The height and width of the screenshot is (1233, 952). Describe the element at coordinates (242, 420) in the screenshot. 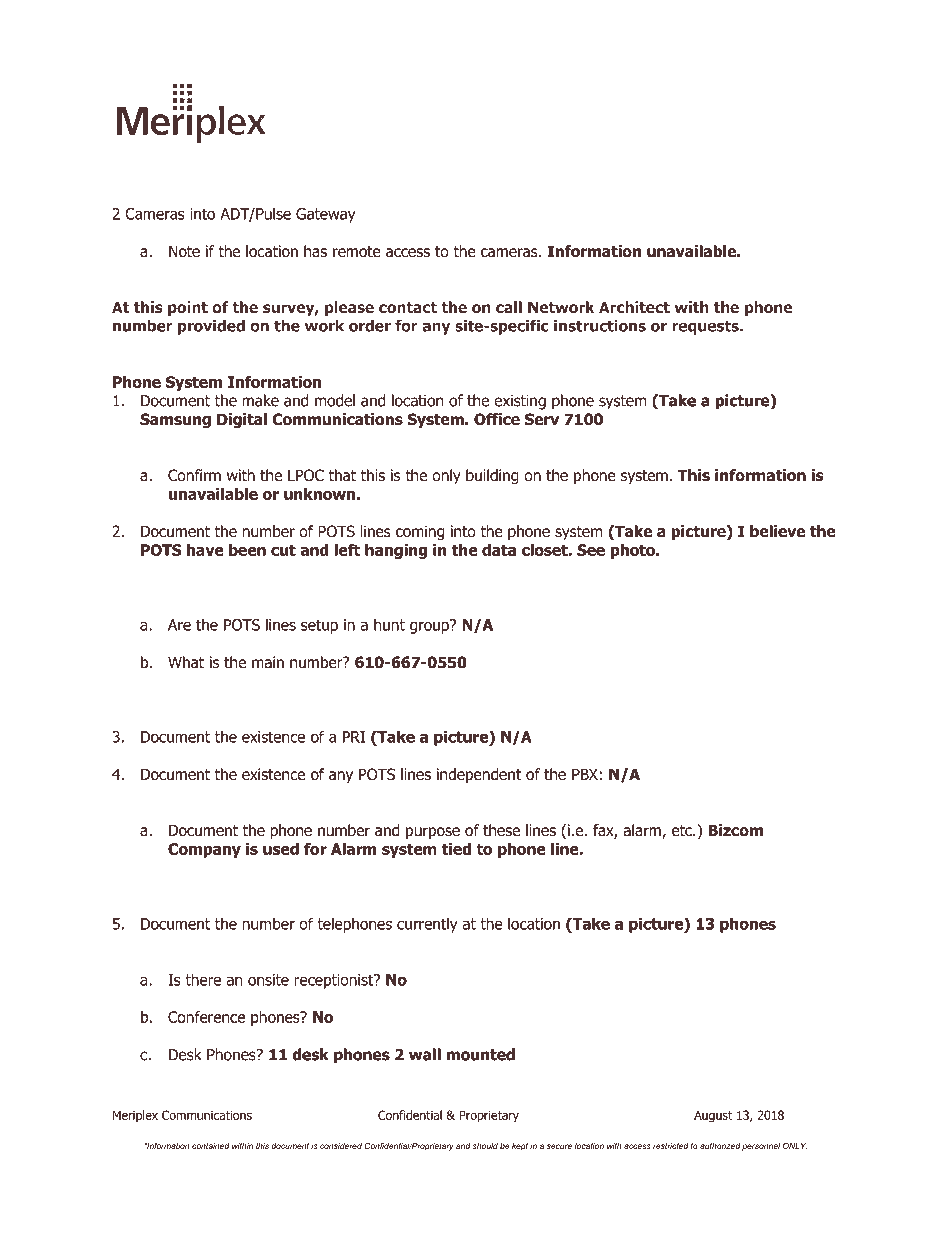

I see `Digital` at that location.
